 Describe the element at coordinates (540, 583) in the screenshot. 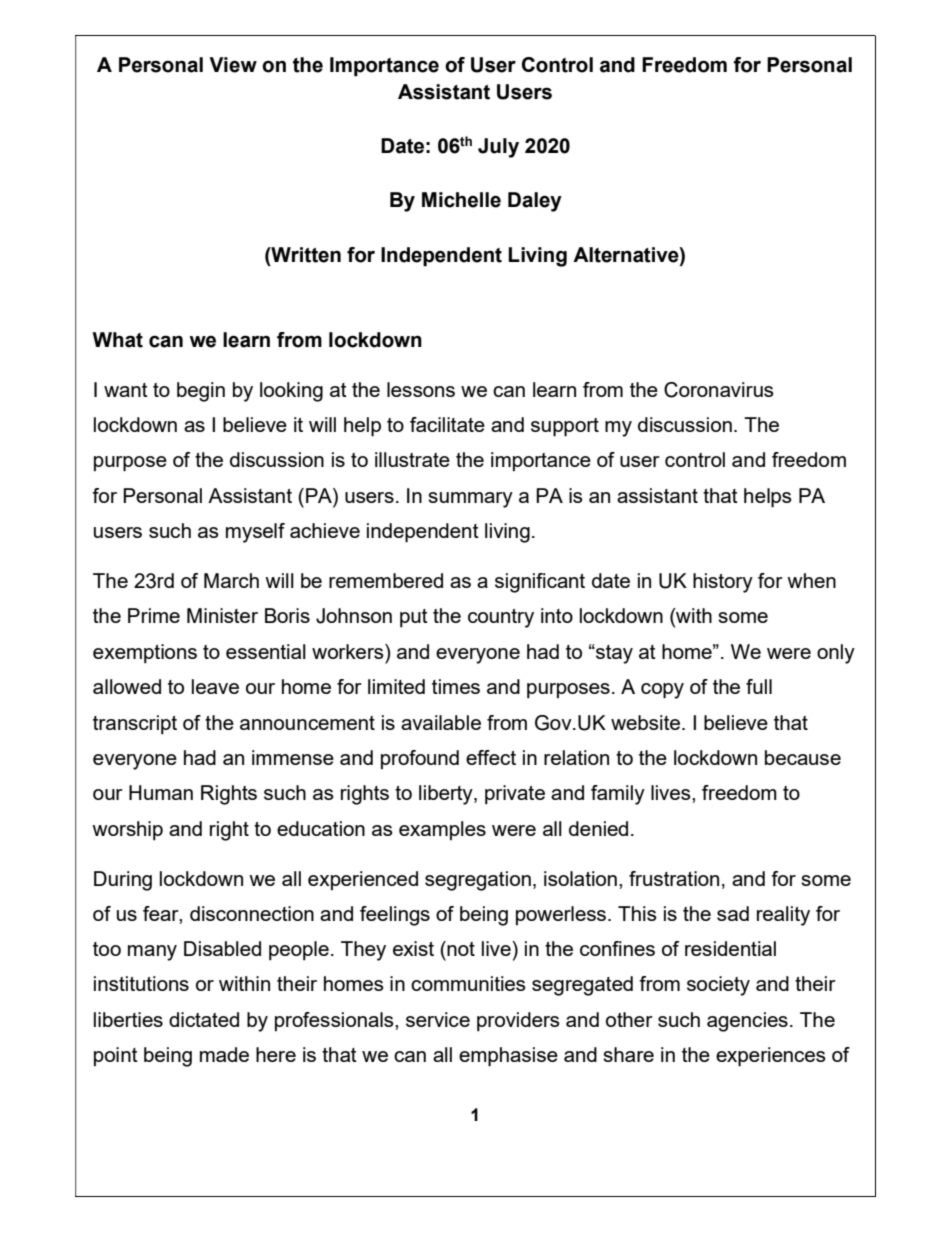

I see `significant` at that location.
